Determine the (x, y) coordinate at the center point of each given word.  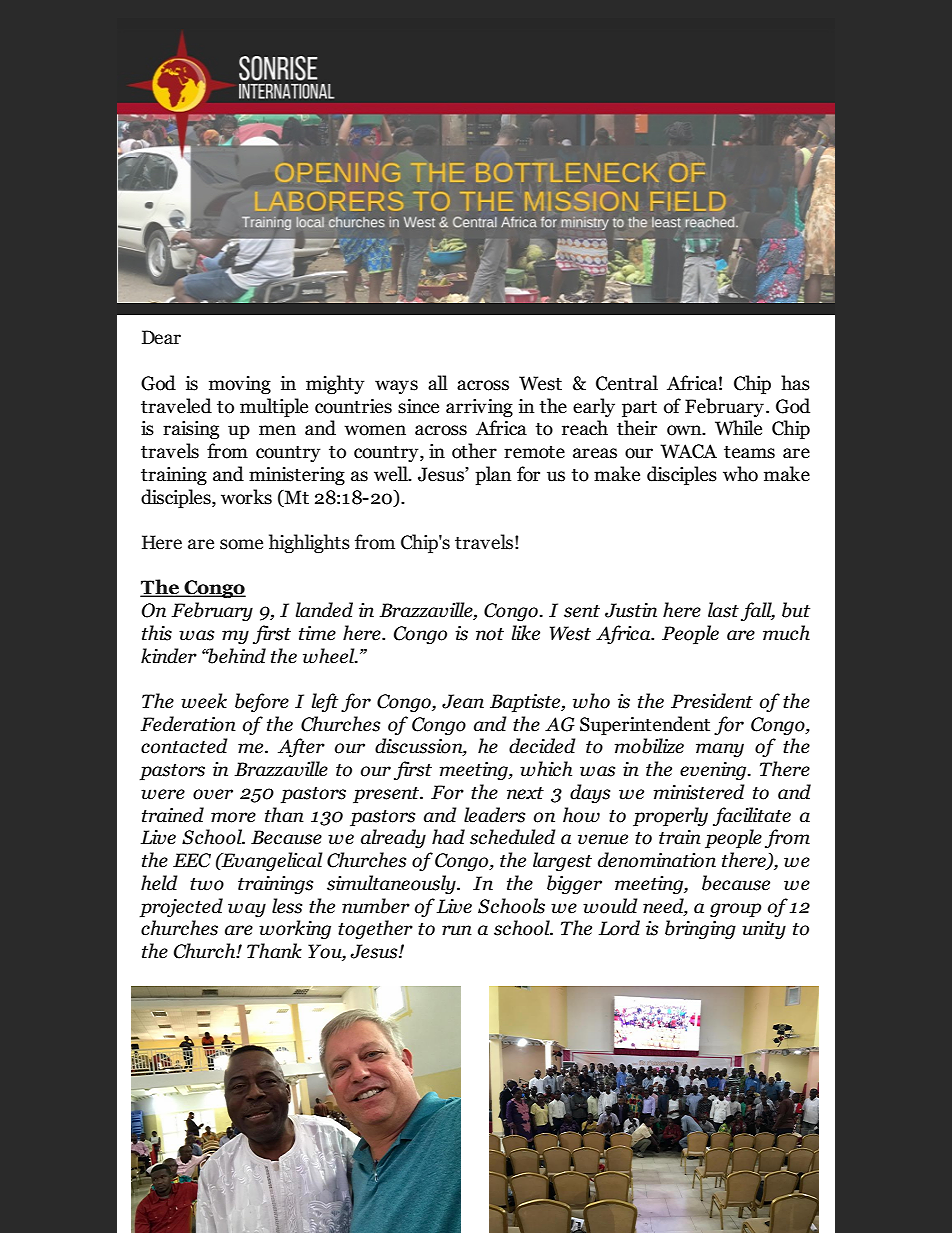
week (204, 701)
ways (396, 387)
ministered (699, 792)
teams (749, 452)
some (241, 544)
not (490, 634)
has (795, 383)
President (712, 701)
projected (181, 907)
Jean (463, 701)
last (723, 610)
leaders (494, 815)
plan (493, 475)
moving (240, 385)
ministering (297, 476)
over (213, 794)
